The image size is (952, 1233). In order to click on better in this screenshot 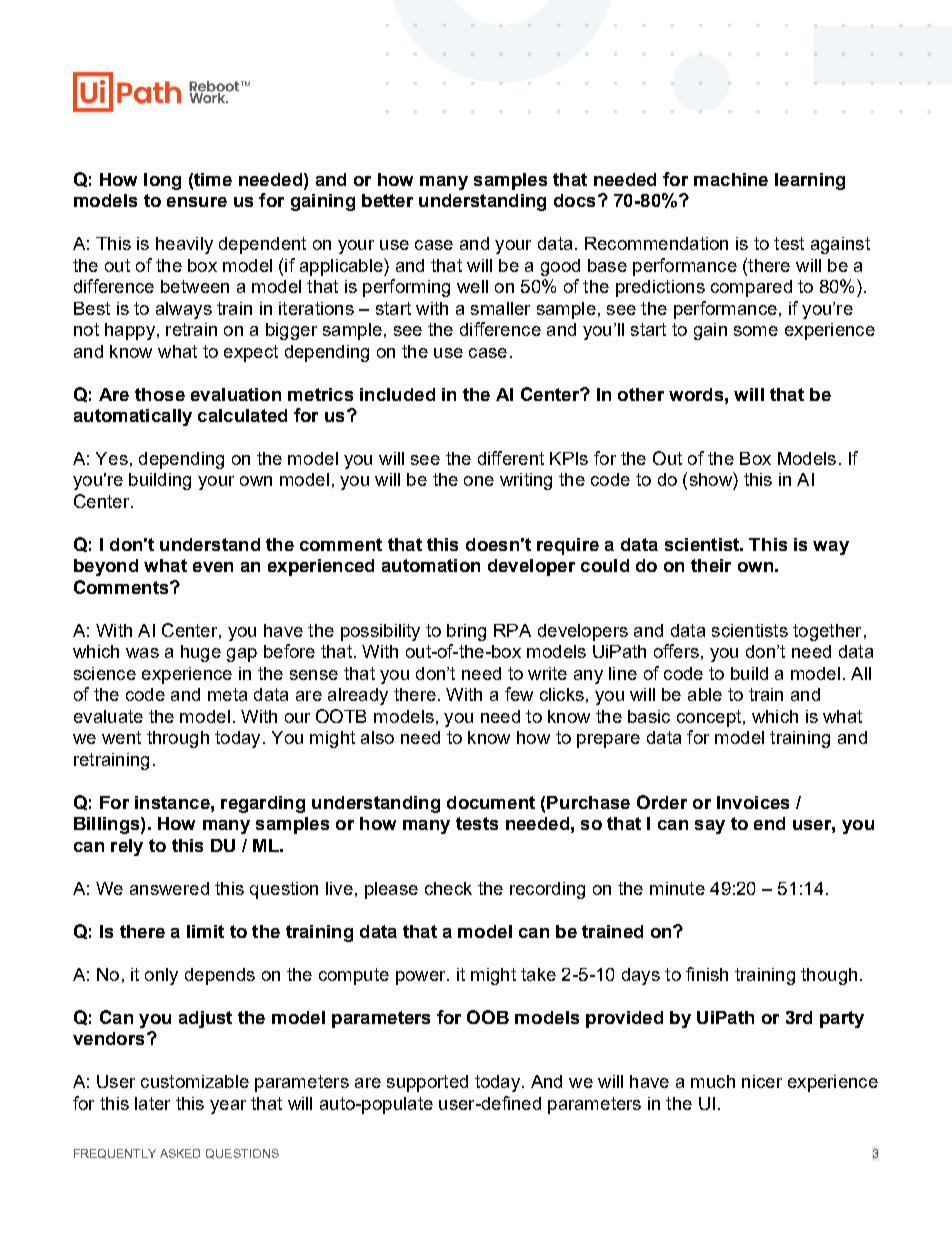, I will do `click(387, 200)`.
